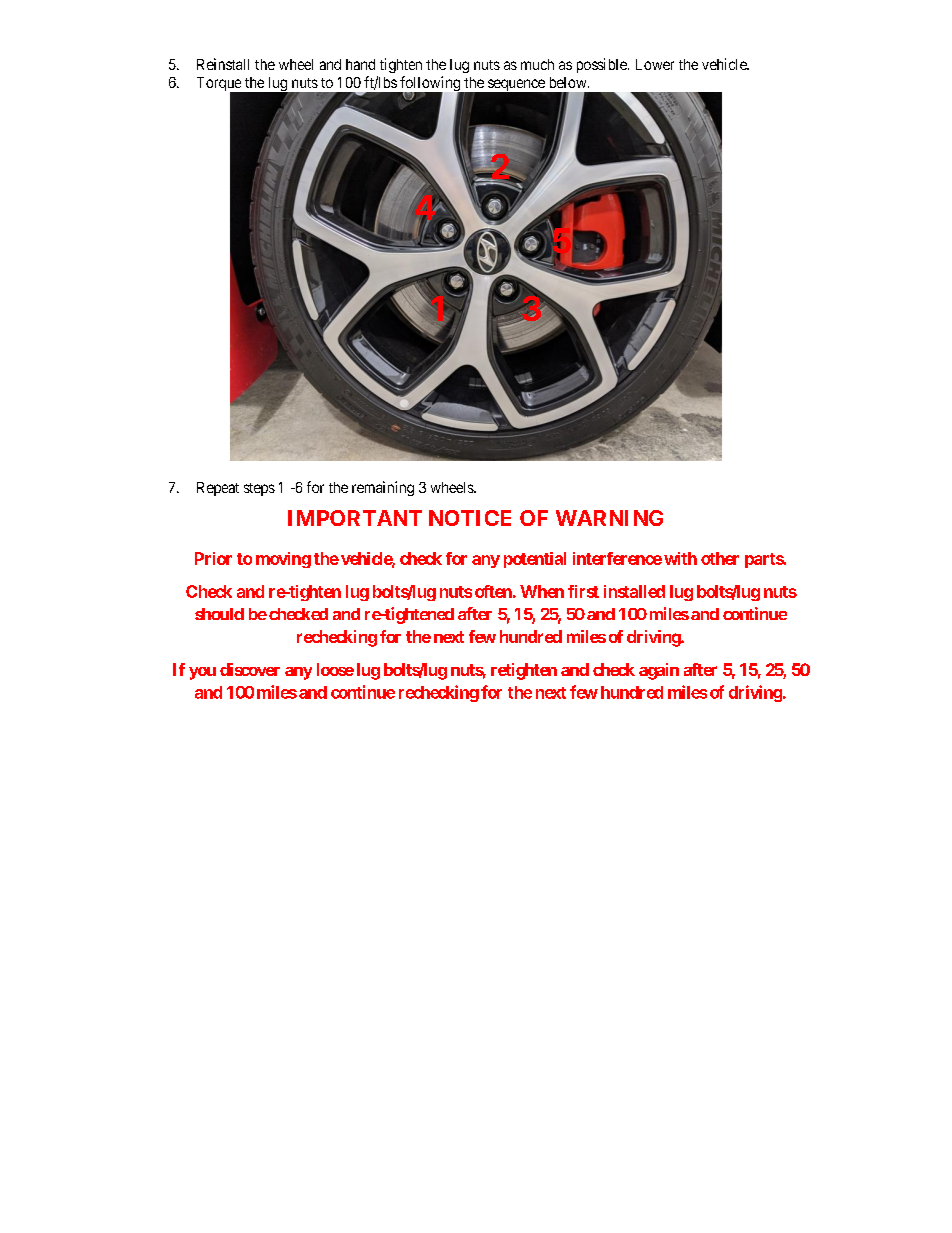 This page has width=952, height=1233. What do you see at coordinates (259, 489) in the page?
I see `steps` at bounding box center [259, 489].
